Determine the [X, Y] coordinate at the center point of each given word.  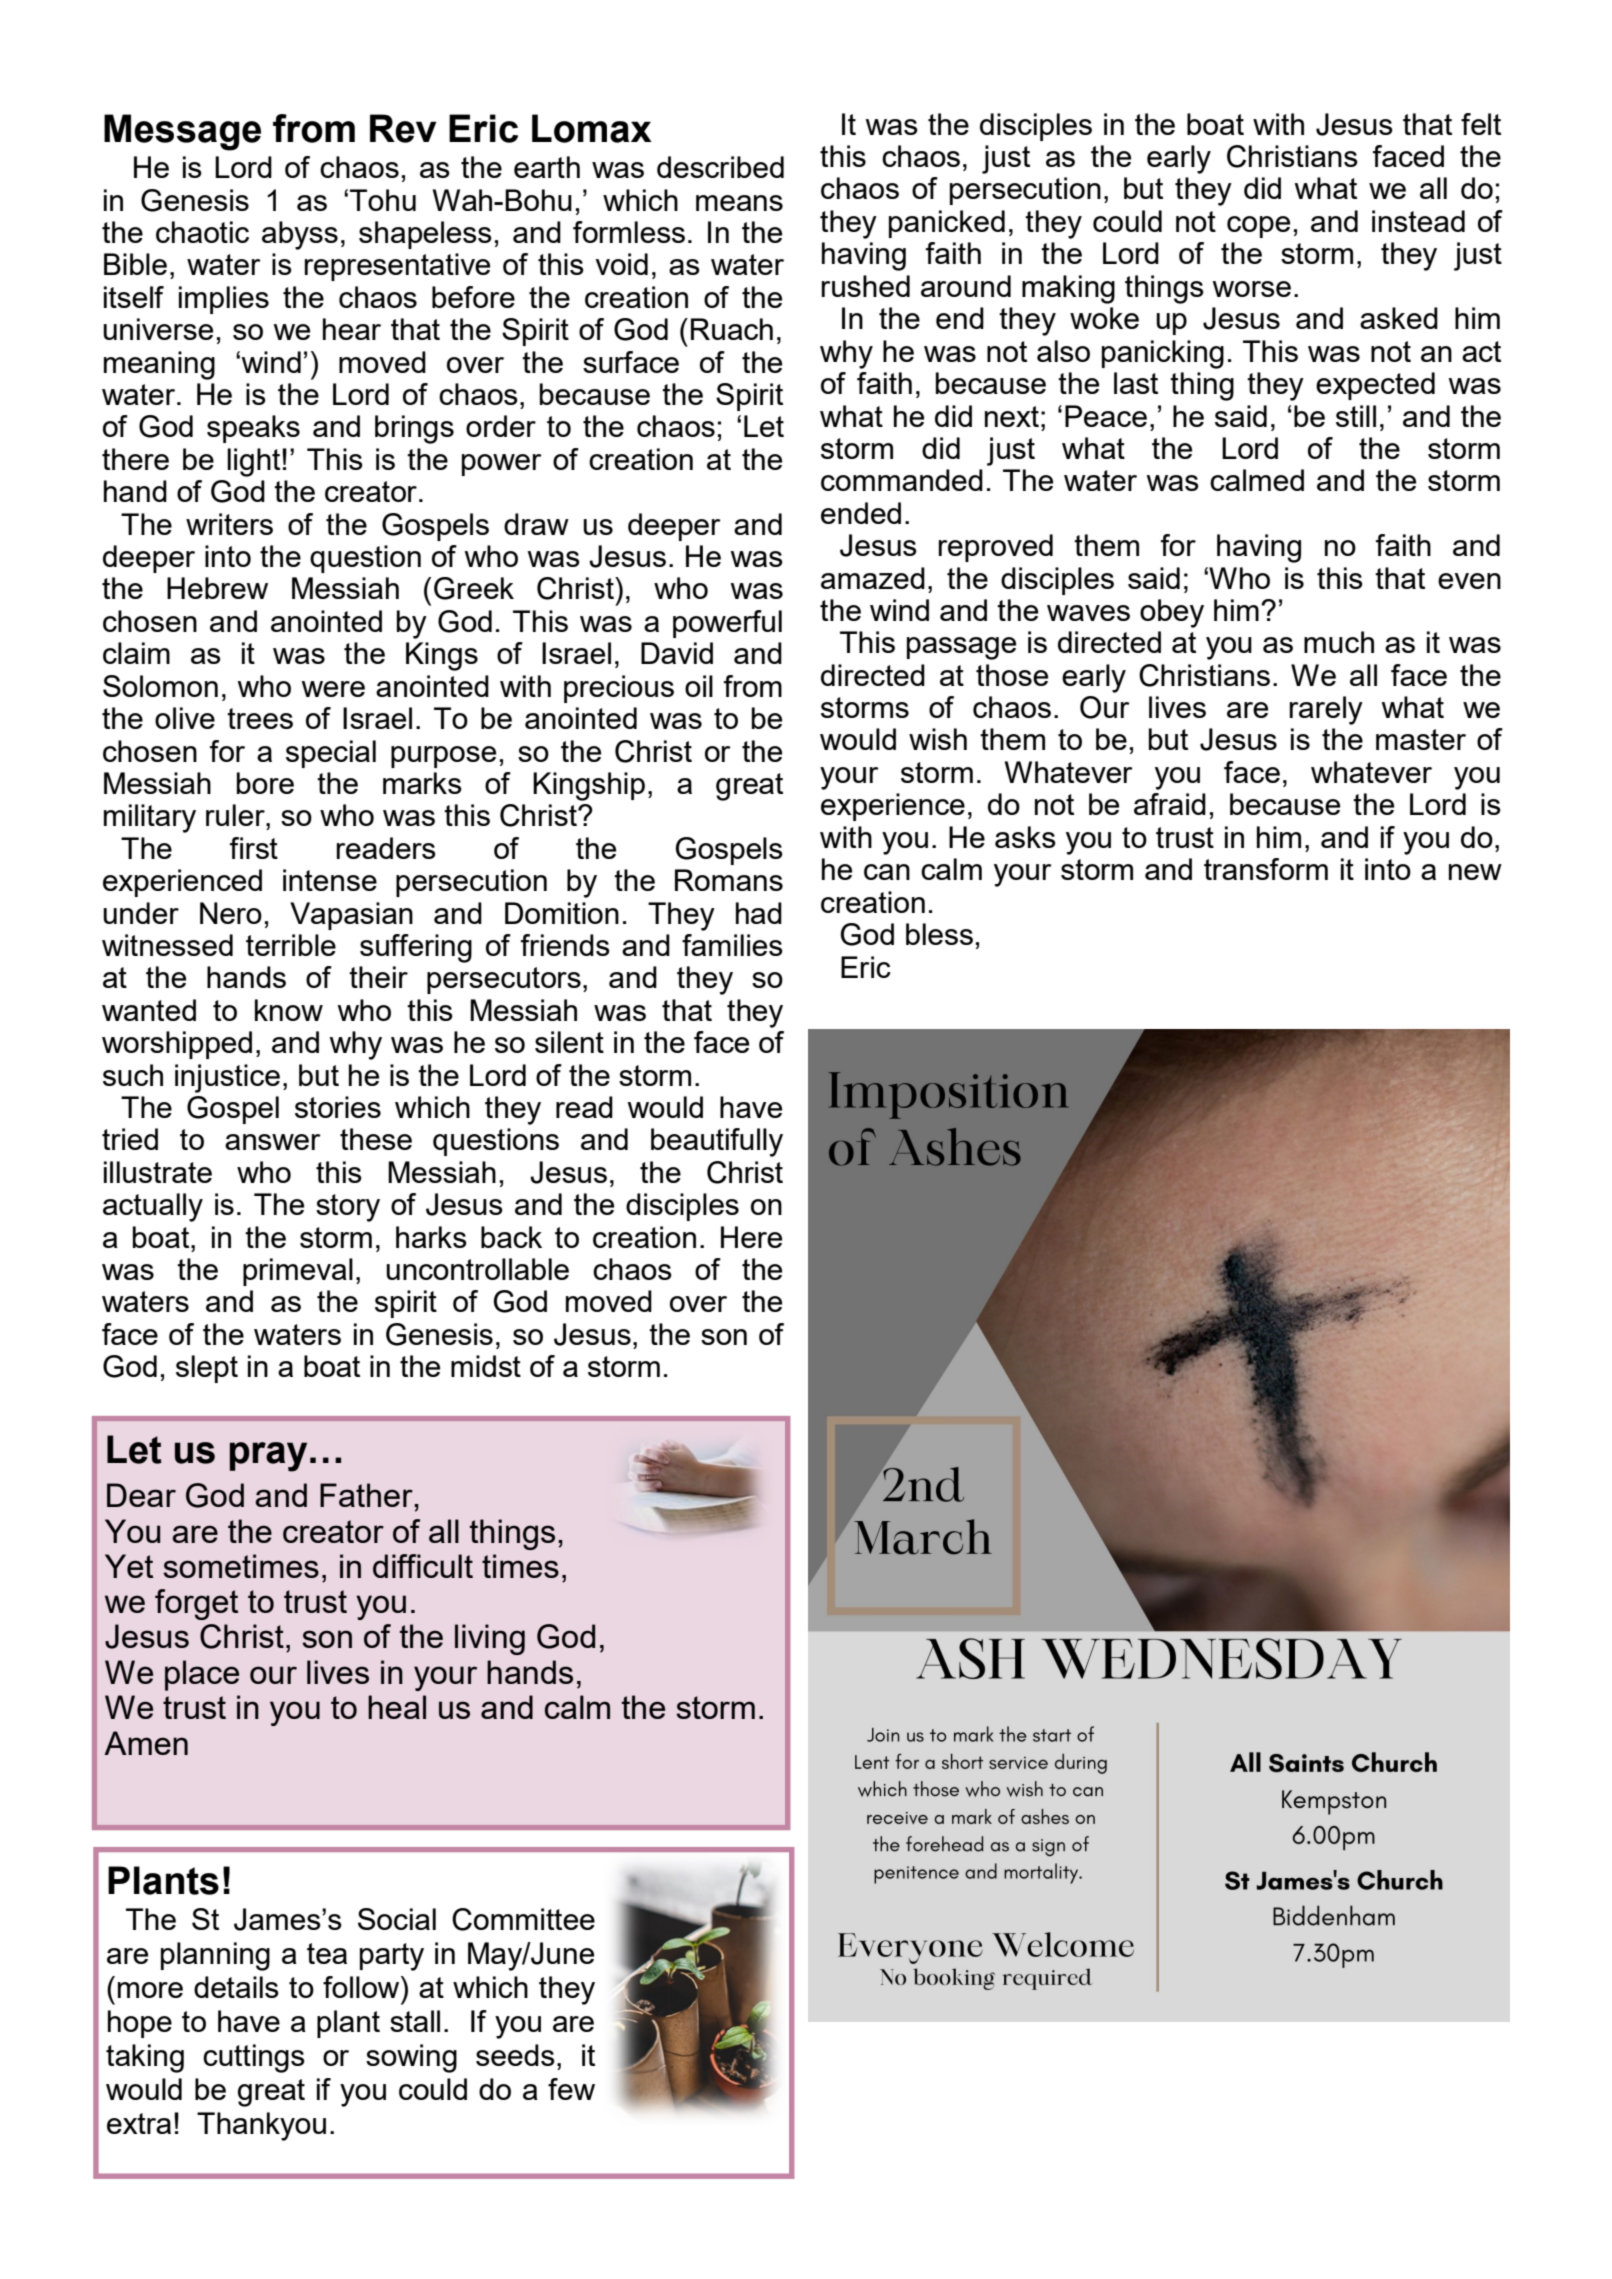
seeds [515, 2055]
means [739, 203]
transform [1266, 869]
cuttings [254, 2058]
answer [273, 1142]
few [571, 2089]
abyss [300, 235]
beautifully [717, 1142]
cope [1258, 227]
